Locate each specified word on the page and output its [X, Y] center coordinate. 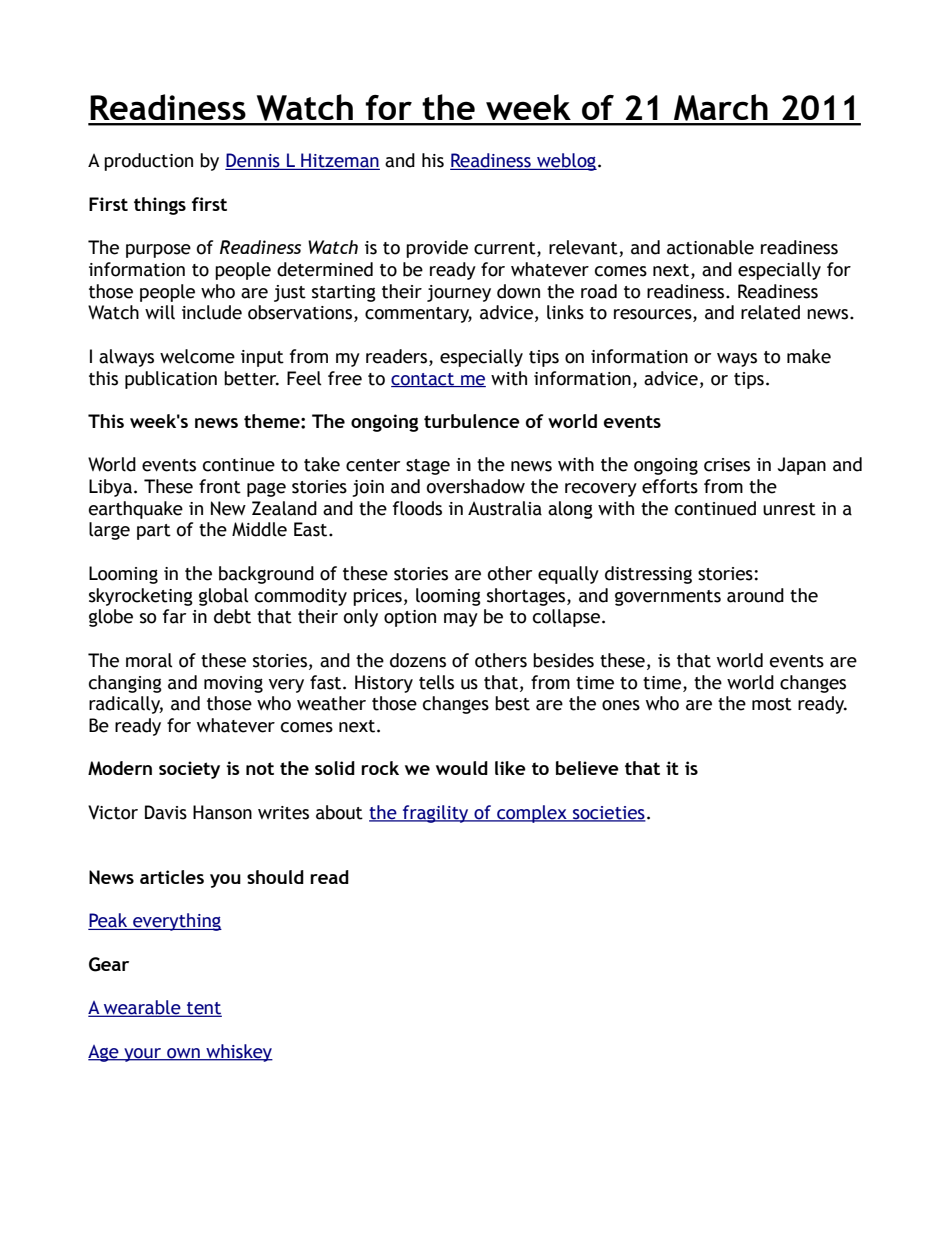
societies [608, 814]
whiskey [238, 1053]
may [461, 620]
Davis [166, 812]
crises [727, 465]
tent [203, 1009]
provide [437, 249]
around [755, 595]
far [174, 616]
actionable [710, 247]
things [160, 206]
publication [171, 380]
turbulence [472, 421]
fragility [436, 814]
